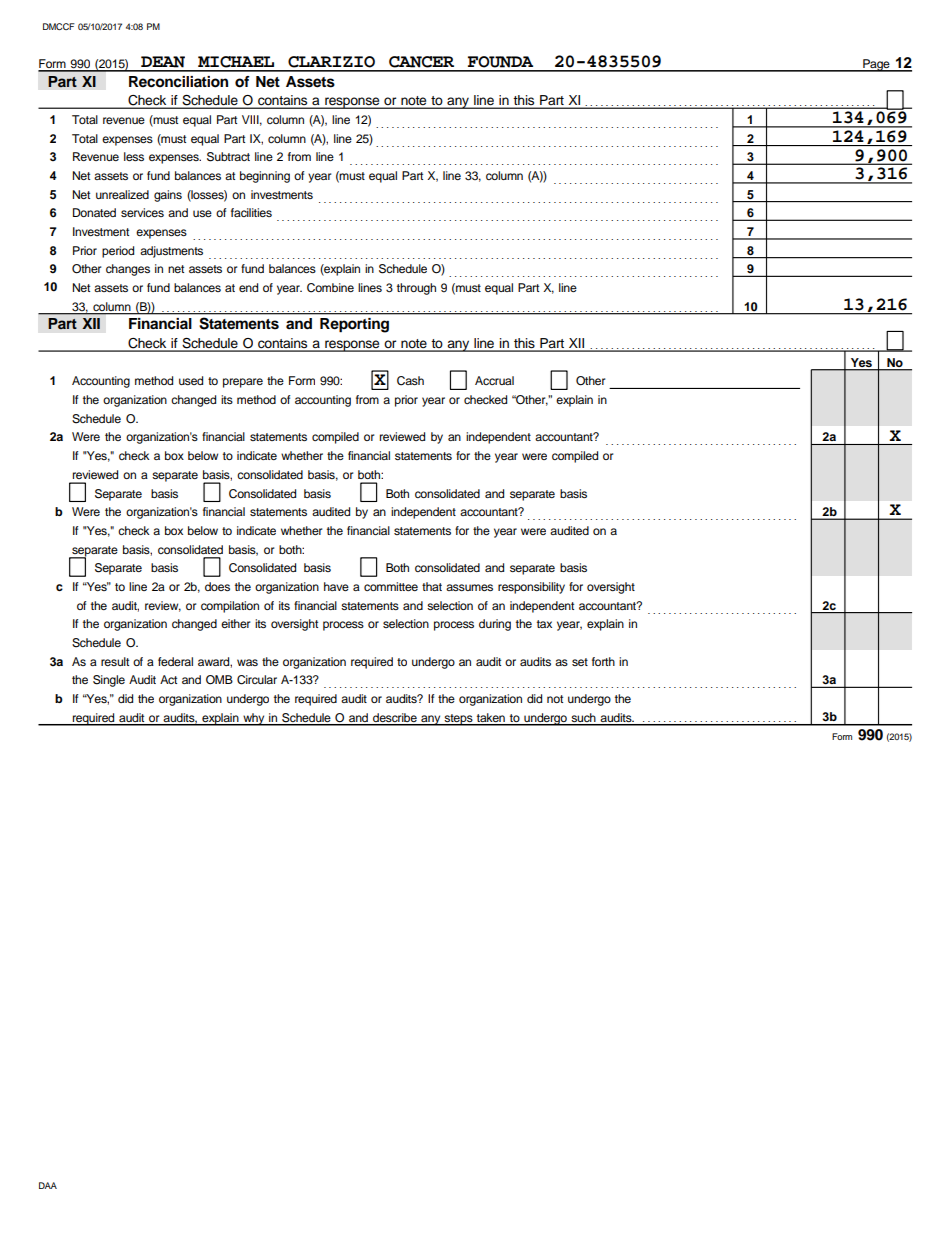  What do you see at coordinates (495, 625) in the document?
I see `during` at bounding box center [495, 625].
